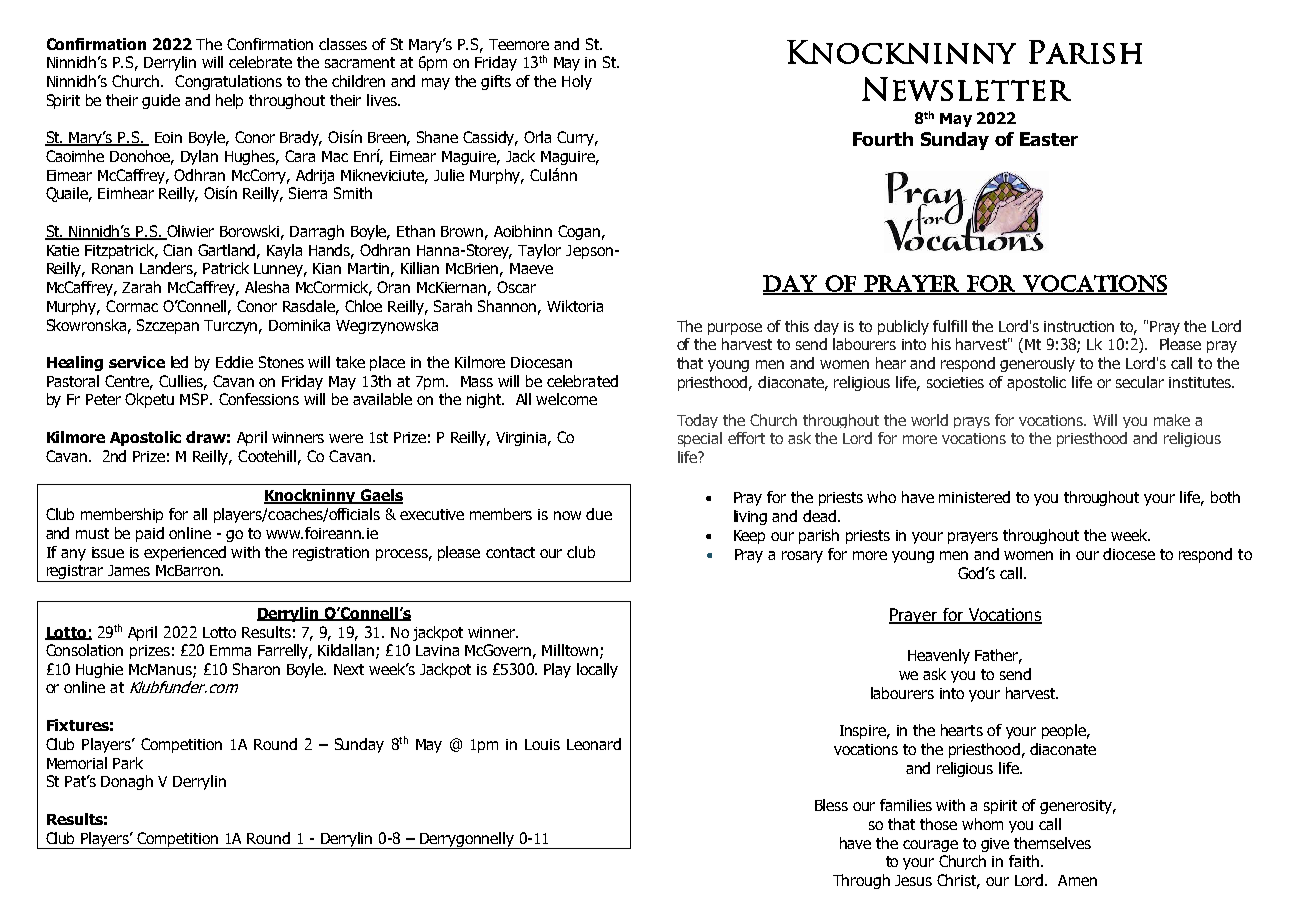  What do you see at coordinates (128, 763) in the screenshot?
I see `Park` at bounding box center [128, 763].
